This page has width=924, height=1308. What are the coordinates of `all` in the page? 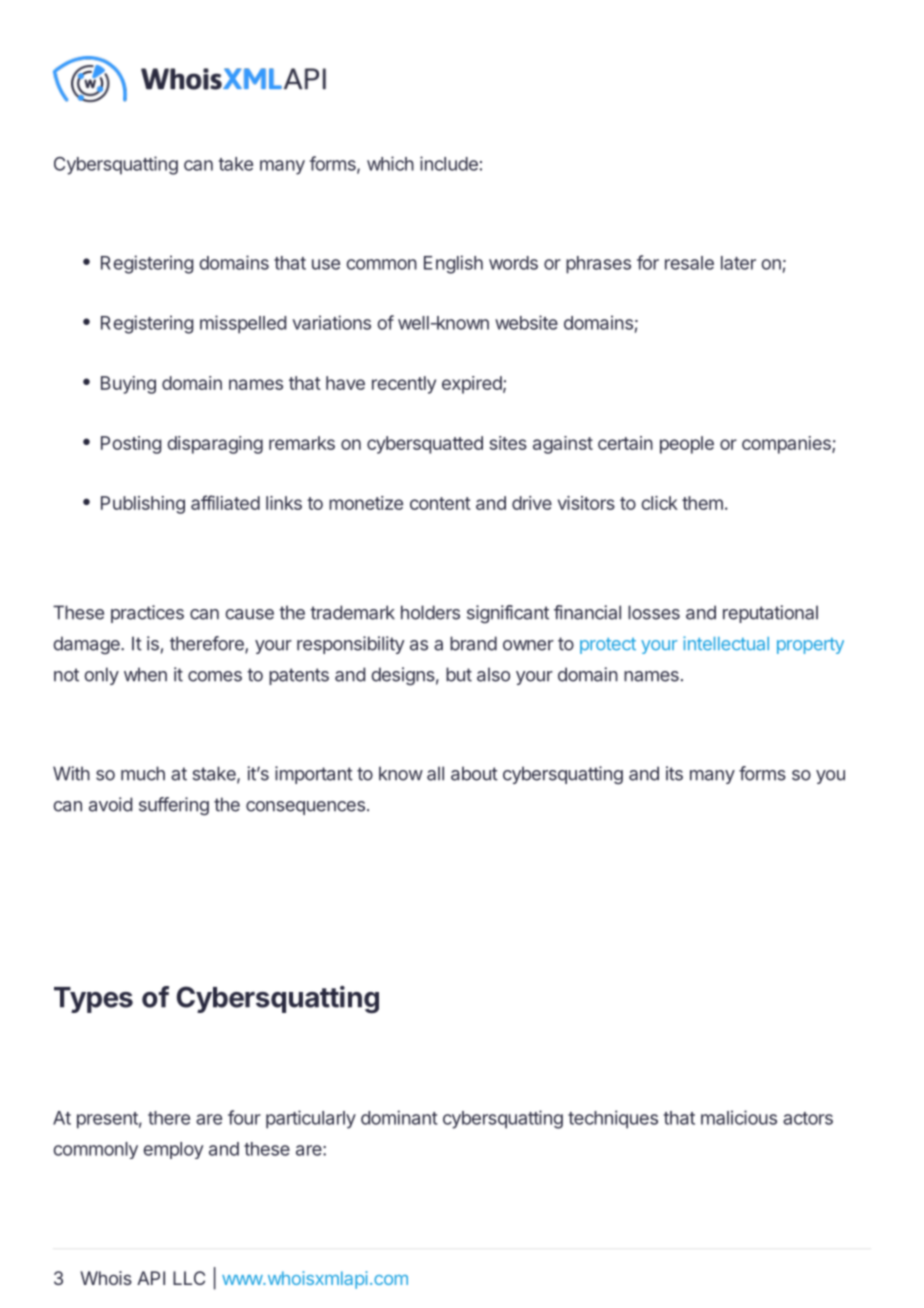 It's located at (435, 773).
